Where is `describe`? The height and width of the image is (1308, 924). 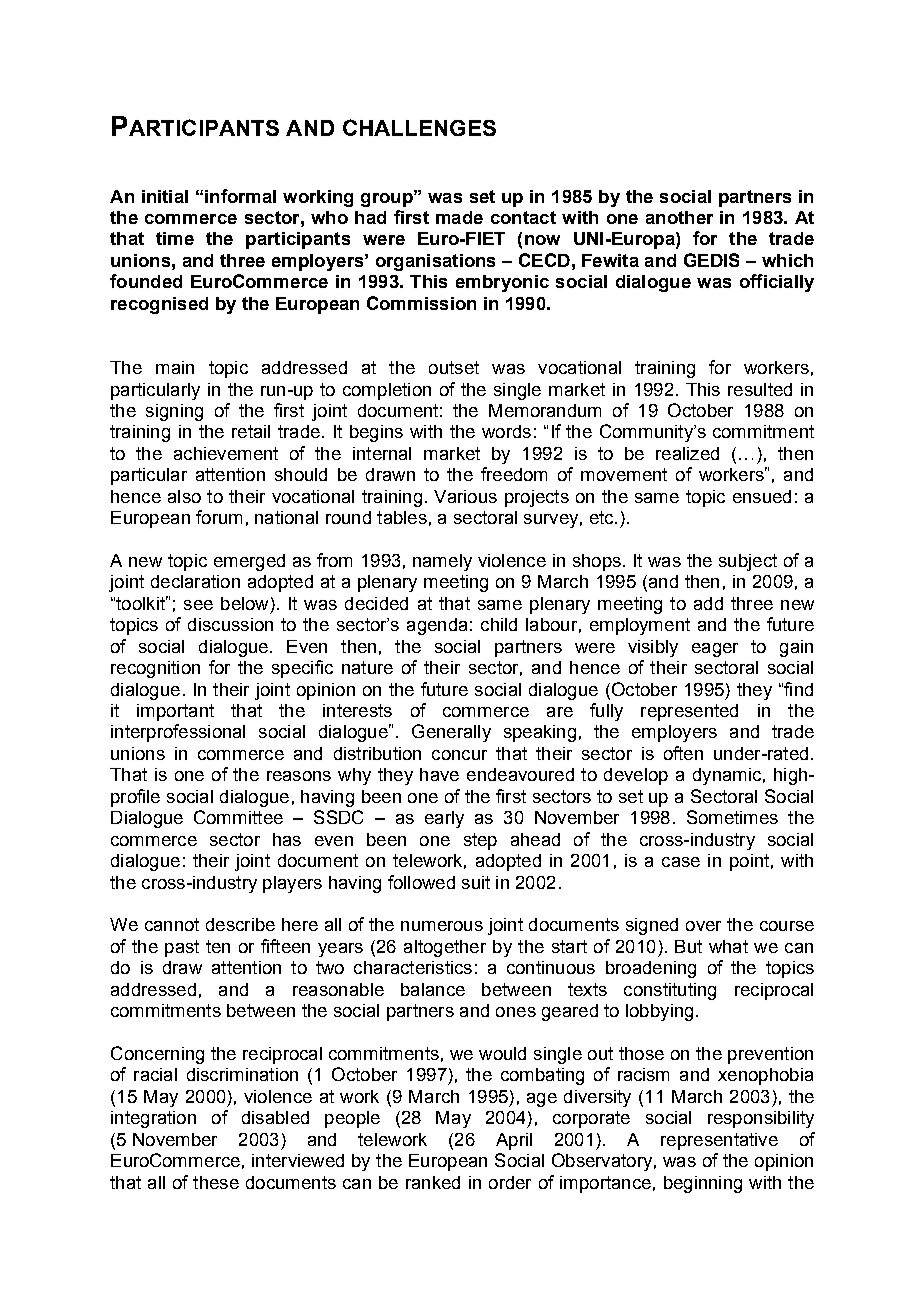
describe is located at coordinates (240, 924).
